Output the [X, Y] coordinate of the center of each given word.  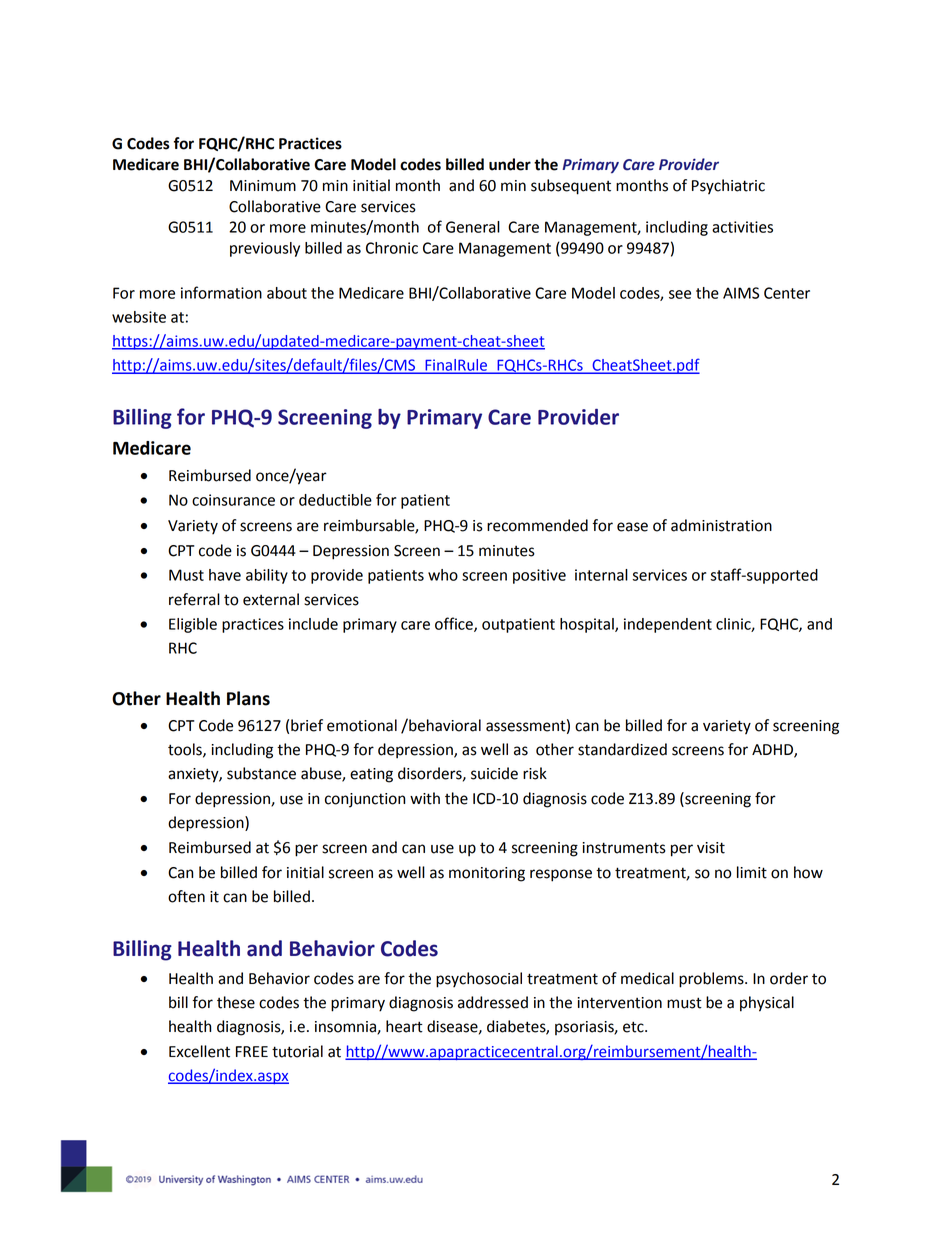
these [236, 1002]
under [510, 164]
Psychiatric [728, 187]
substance [261, 773]
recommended [537, 525]
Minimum [263, 186]
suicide [494, 773]
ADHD [773, 751]
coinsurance [233, 500]
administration [721, 525]
